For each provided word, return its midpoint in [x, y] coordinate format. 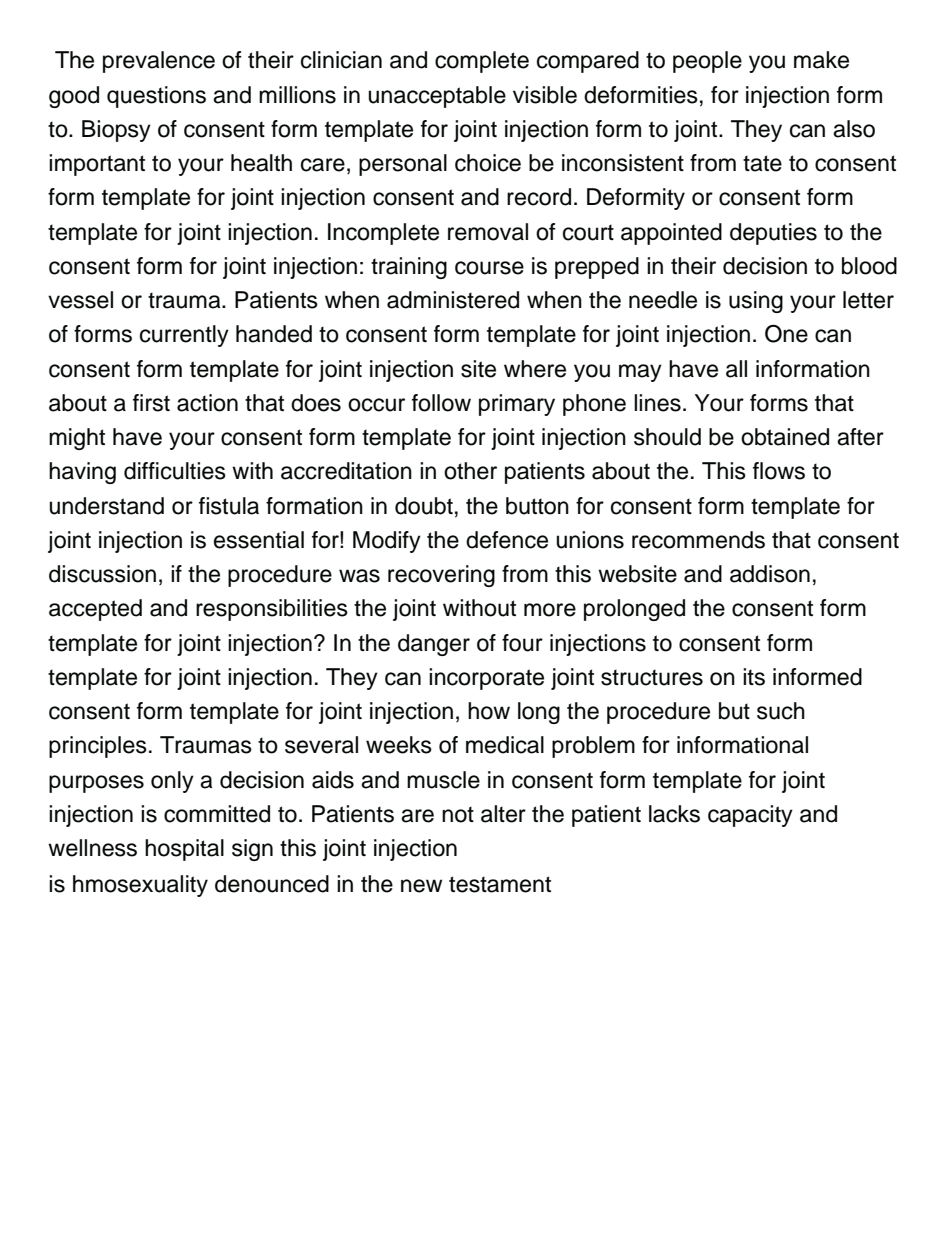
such [781, 711]
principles [98, 747]
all [736, 369]
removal [488, 232]
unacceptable [437, 97]
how [489, 711]
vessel [80, 300]
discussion [102, 574]
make [821, 60]
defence [507, 540]
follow [441, 403]
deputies [773, 234]
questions [156, 97]
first [151, 403]
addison [770, 574]
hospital [184, 850]
